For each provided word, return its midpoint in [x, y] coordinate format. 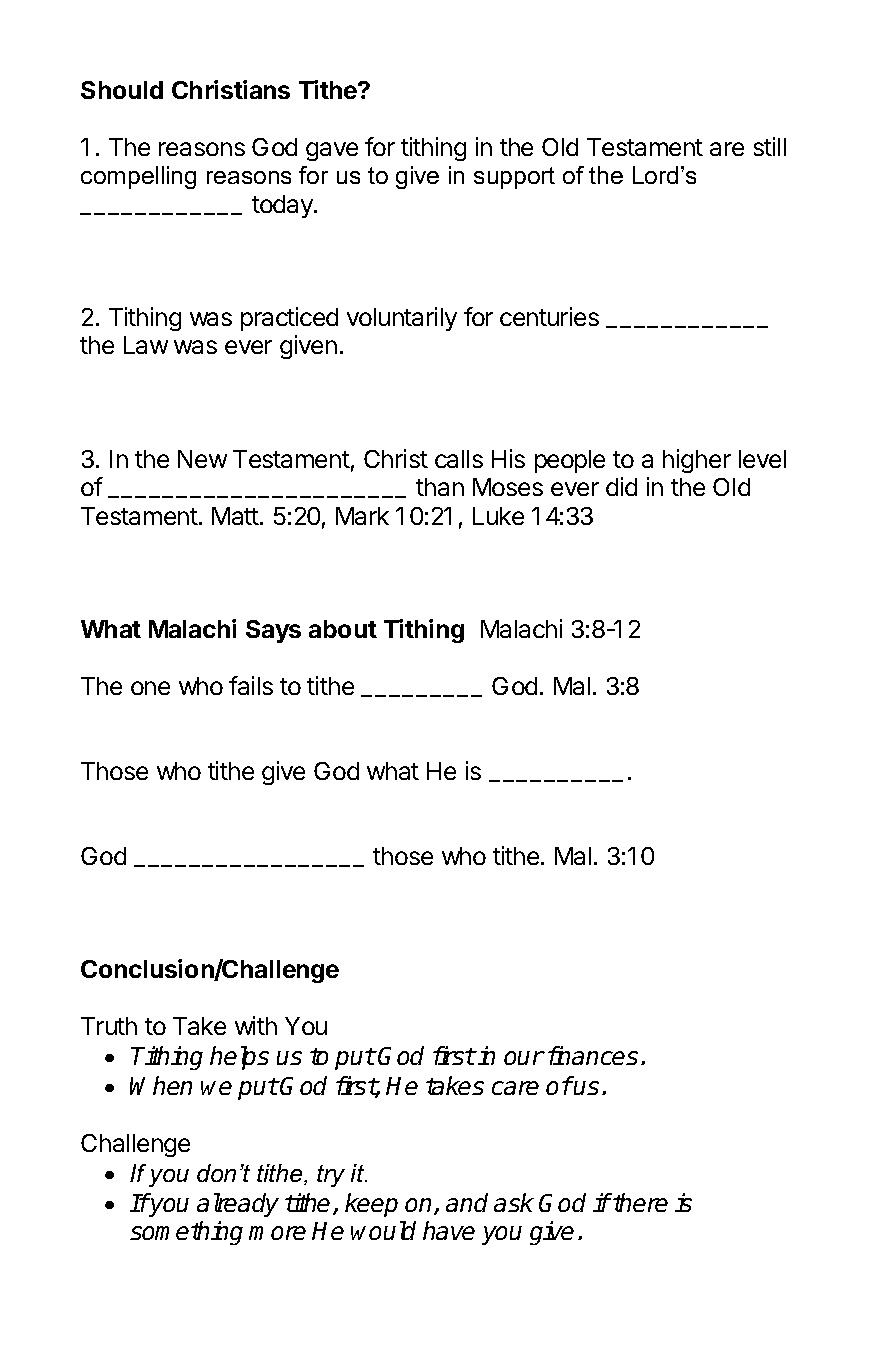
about [343, 629]
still [770, 146]
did [621, 486]
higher [697, 461]
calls [459, 459]
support [514, 178]
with [256, 1025]
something [186, 1233]
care [515, 1088]
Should [122, 90]
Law [146, 345]
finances [593, 1055]
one [150, 688]
